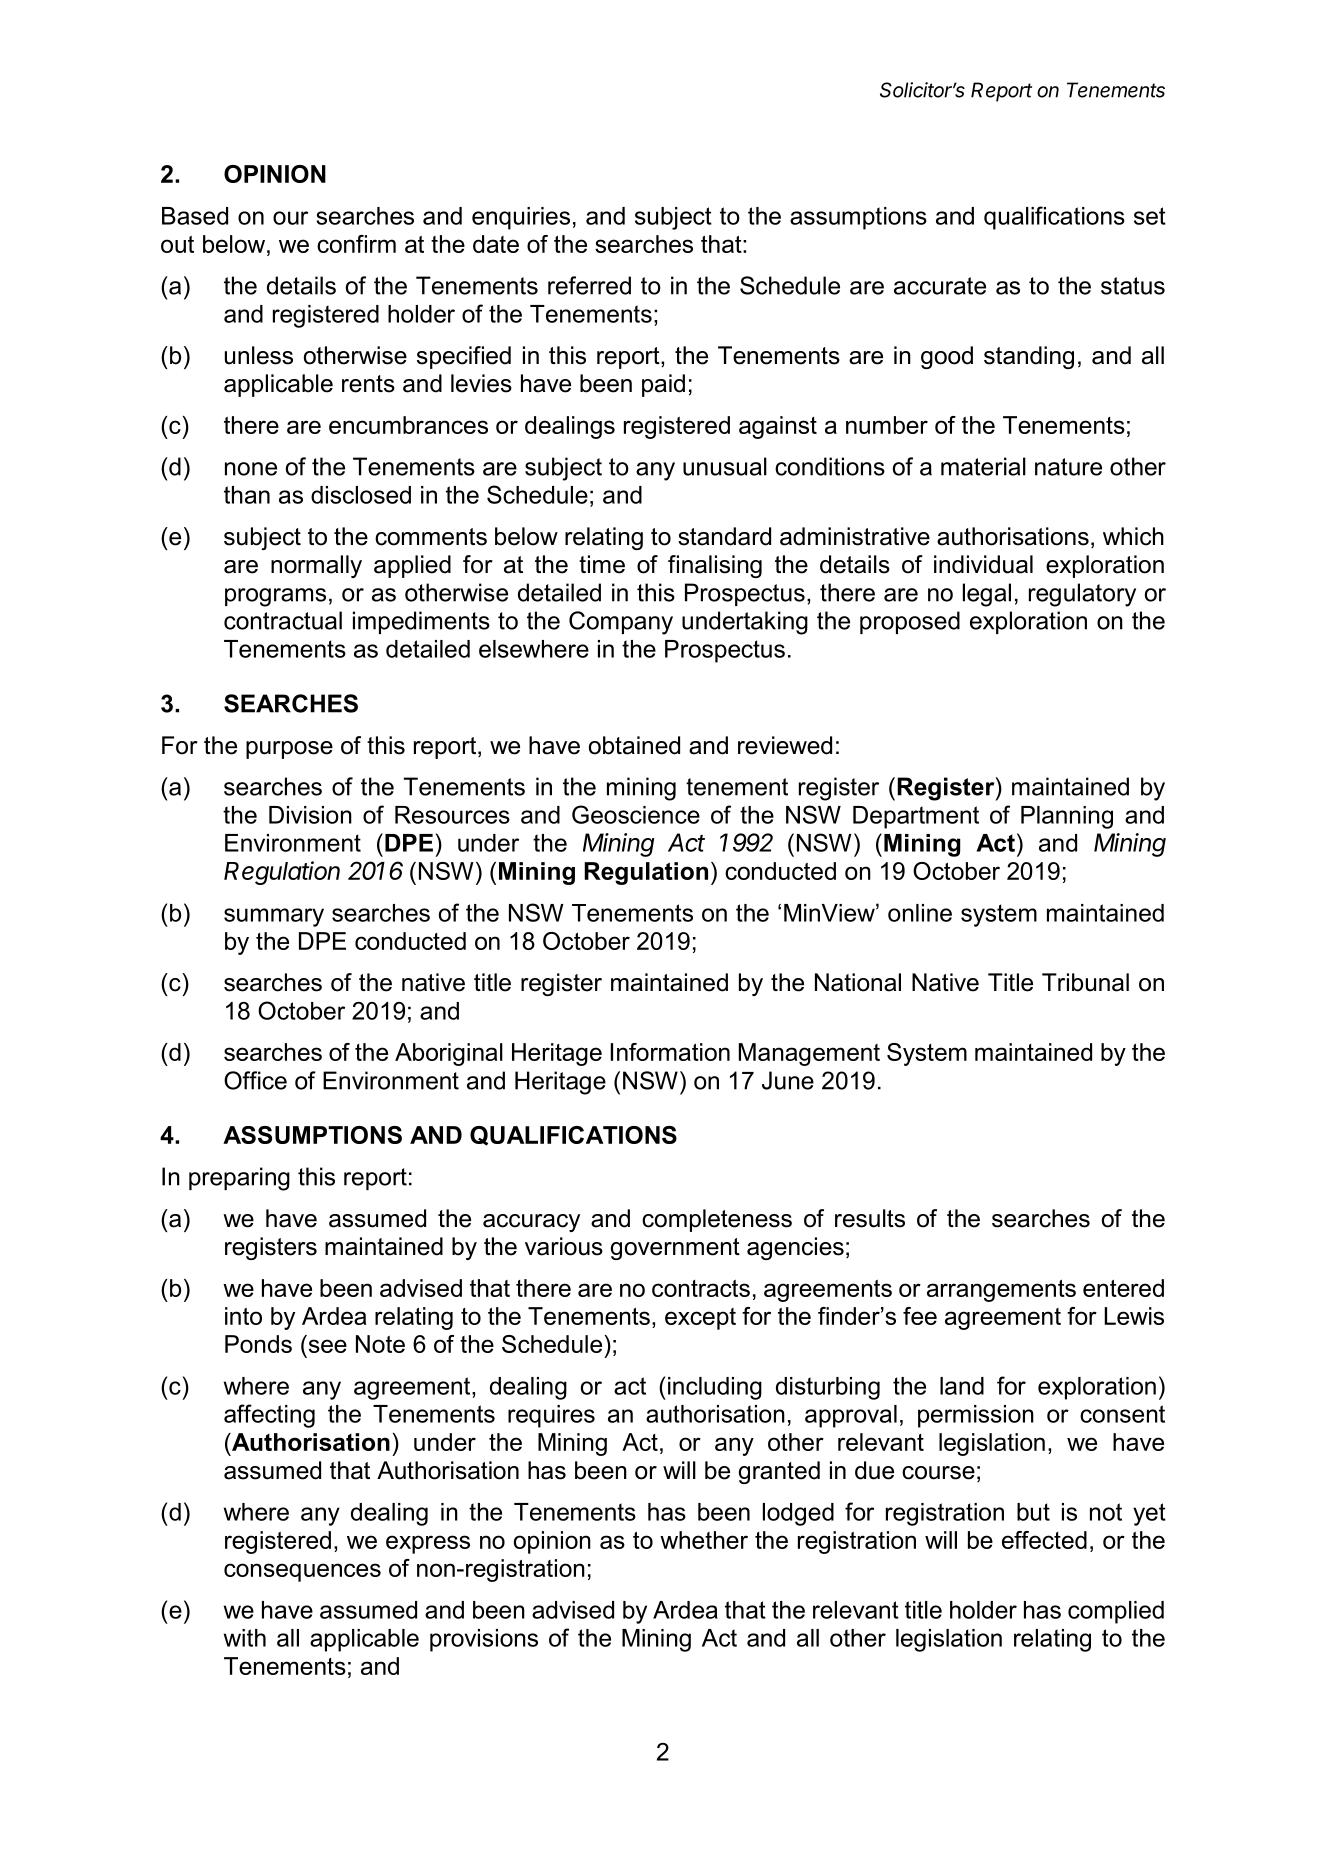 This page has height=1875, width=1325. What do you see at coordinates (356, 244) in the page?
I see `confirm` at bounding box center [356, 244].
